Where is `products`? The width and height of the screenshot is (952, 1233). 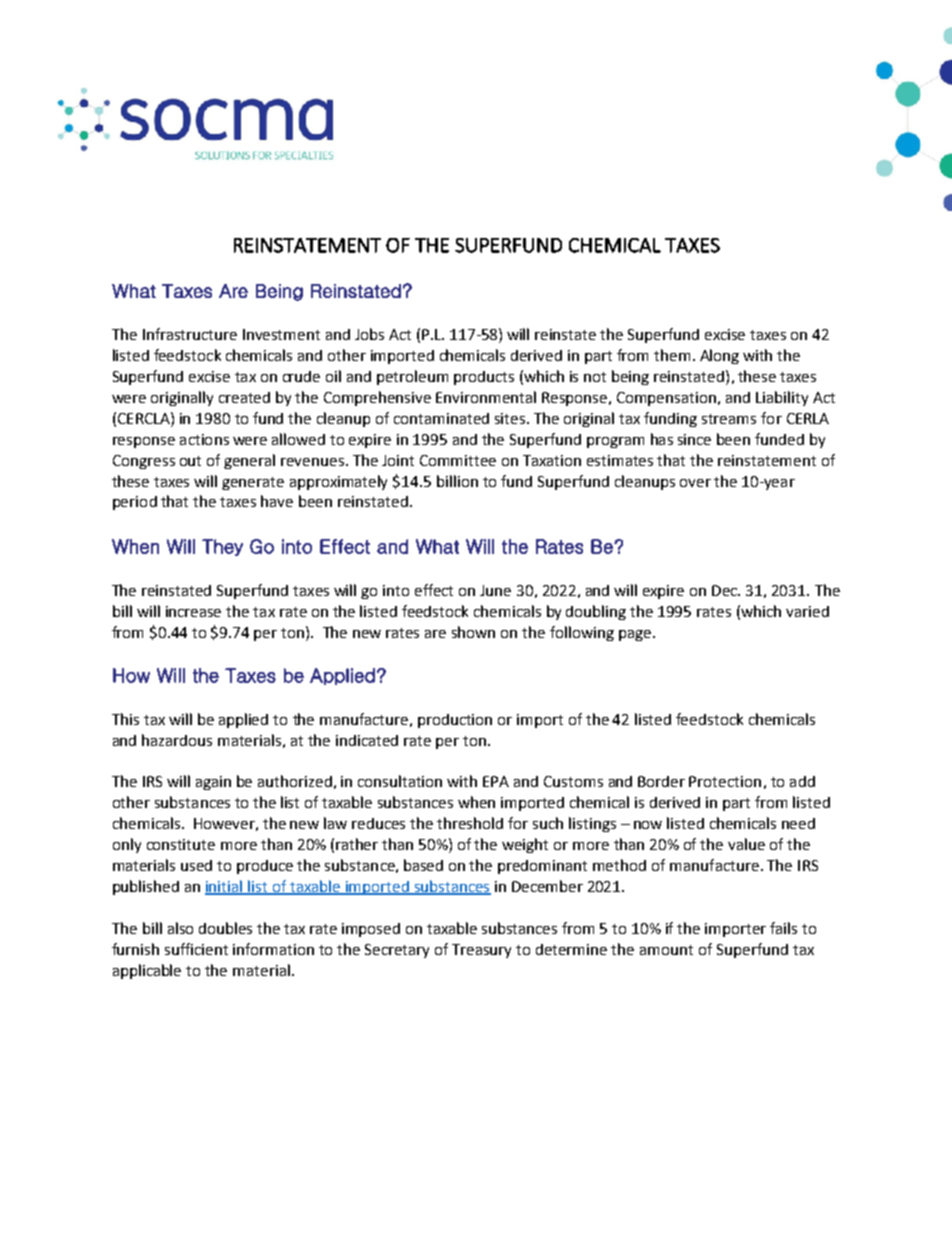 products is located at coordinates (484, 378).
